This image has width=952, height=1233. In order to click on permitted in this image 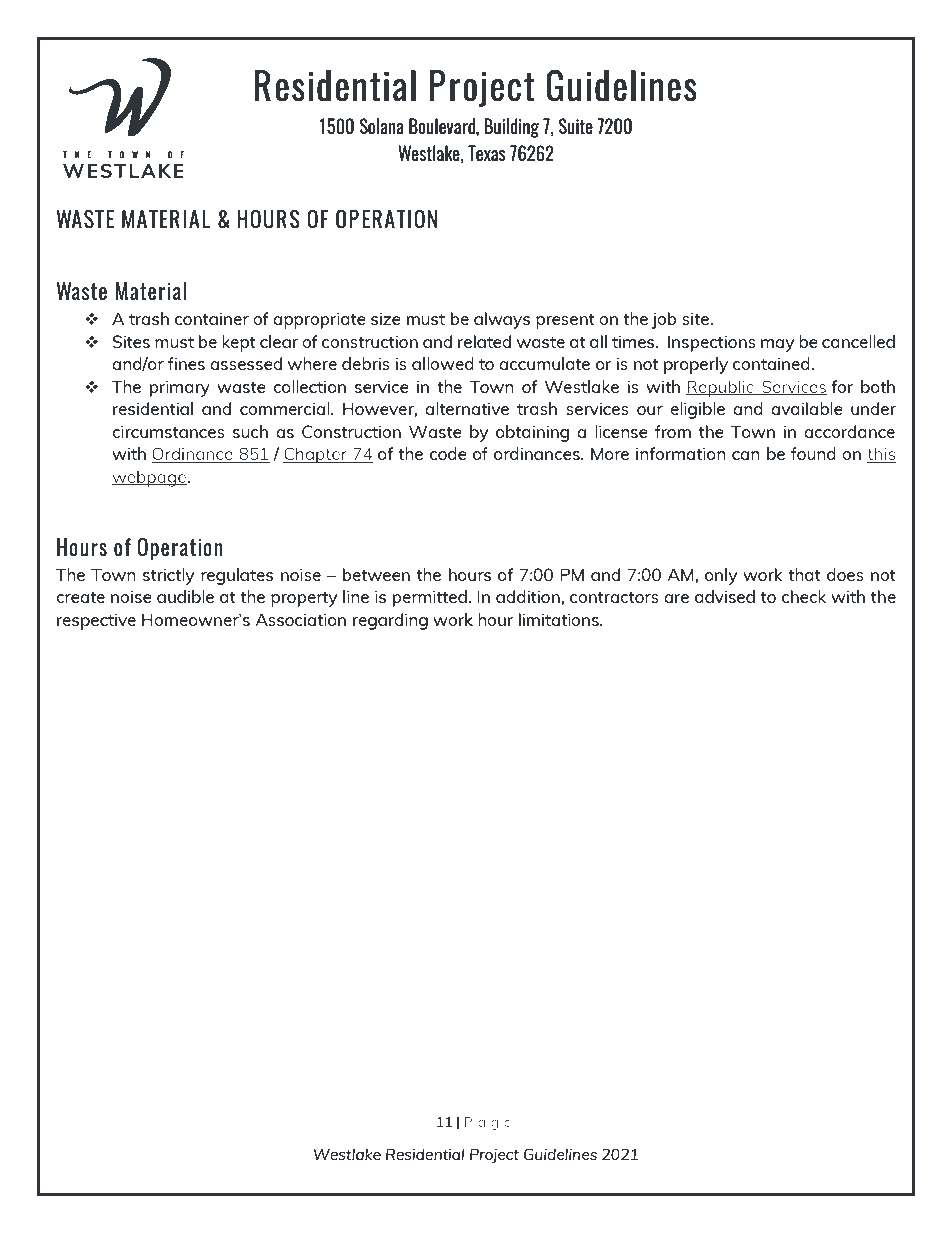, I will do `click(430, 598)`.
